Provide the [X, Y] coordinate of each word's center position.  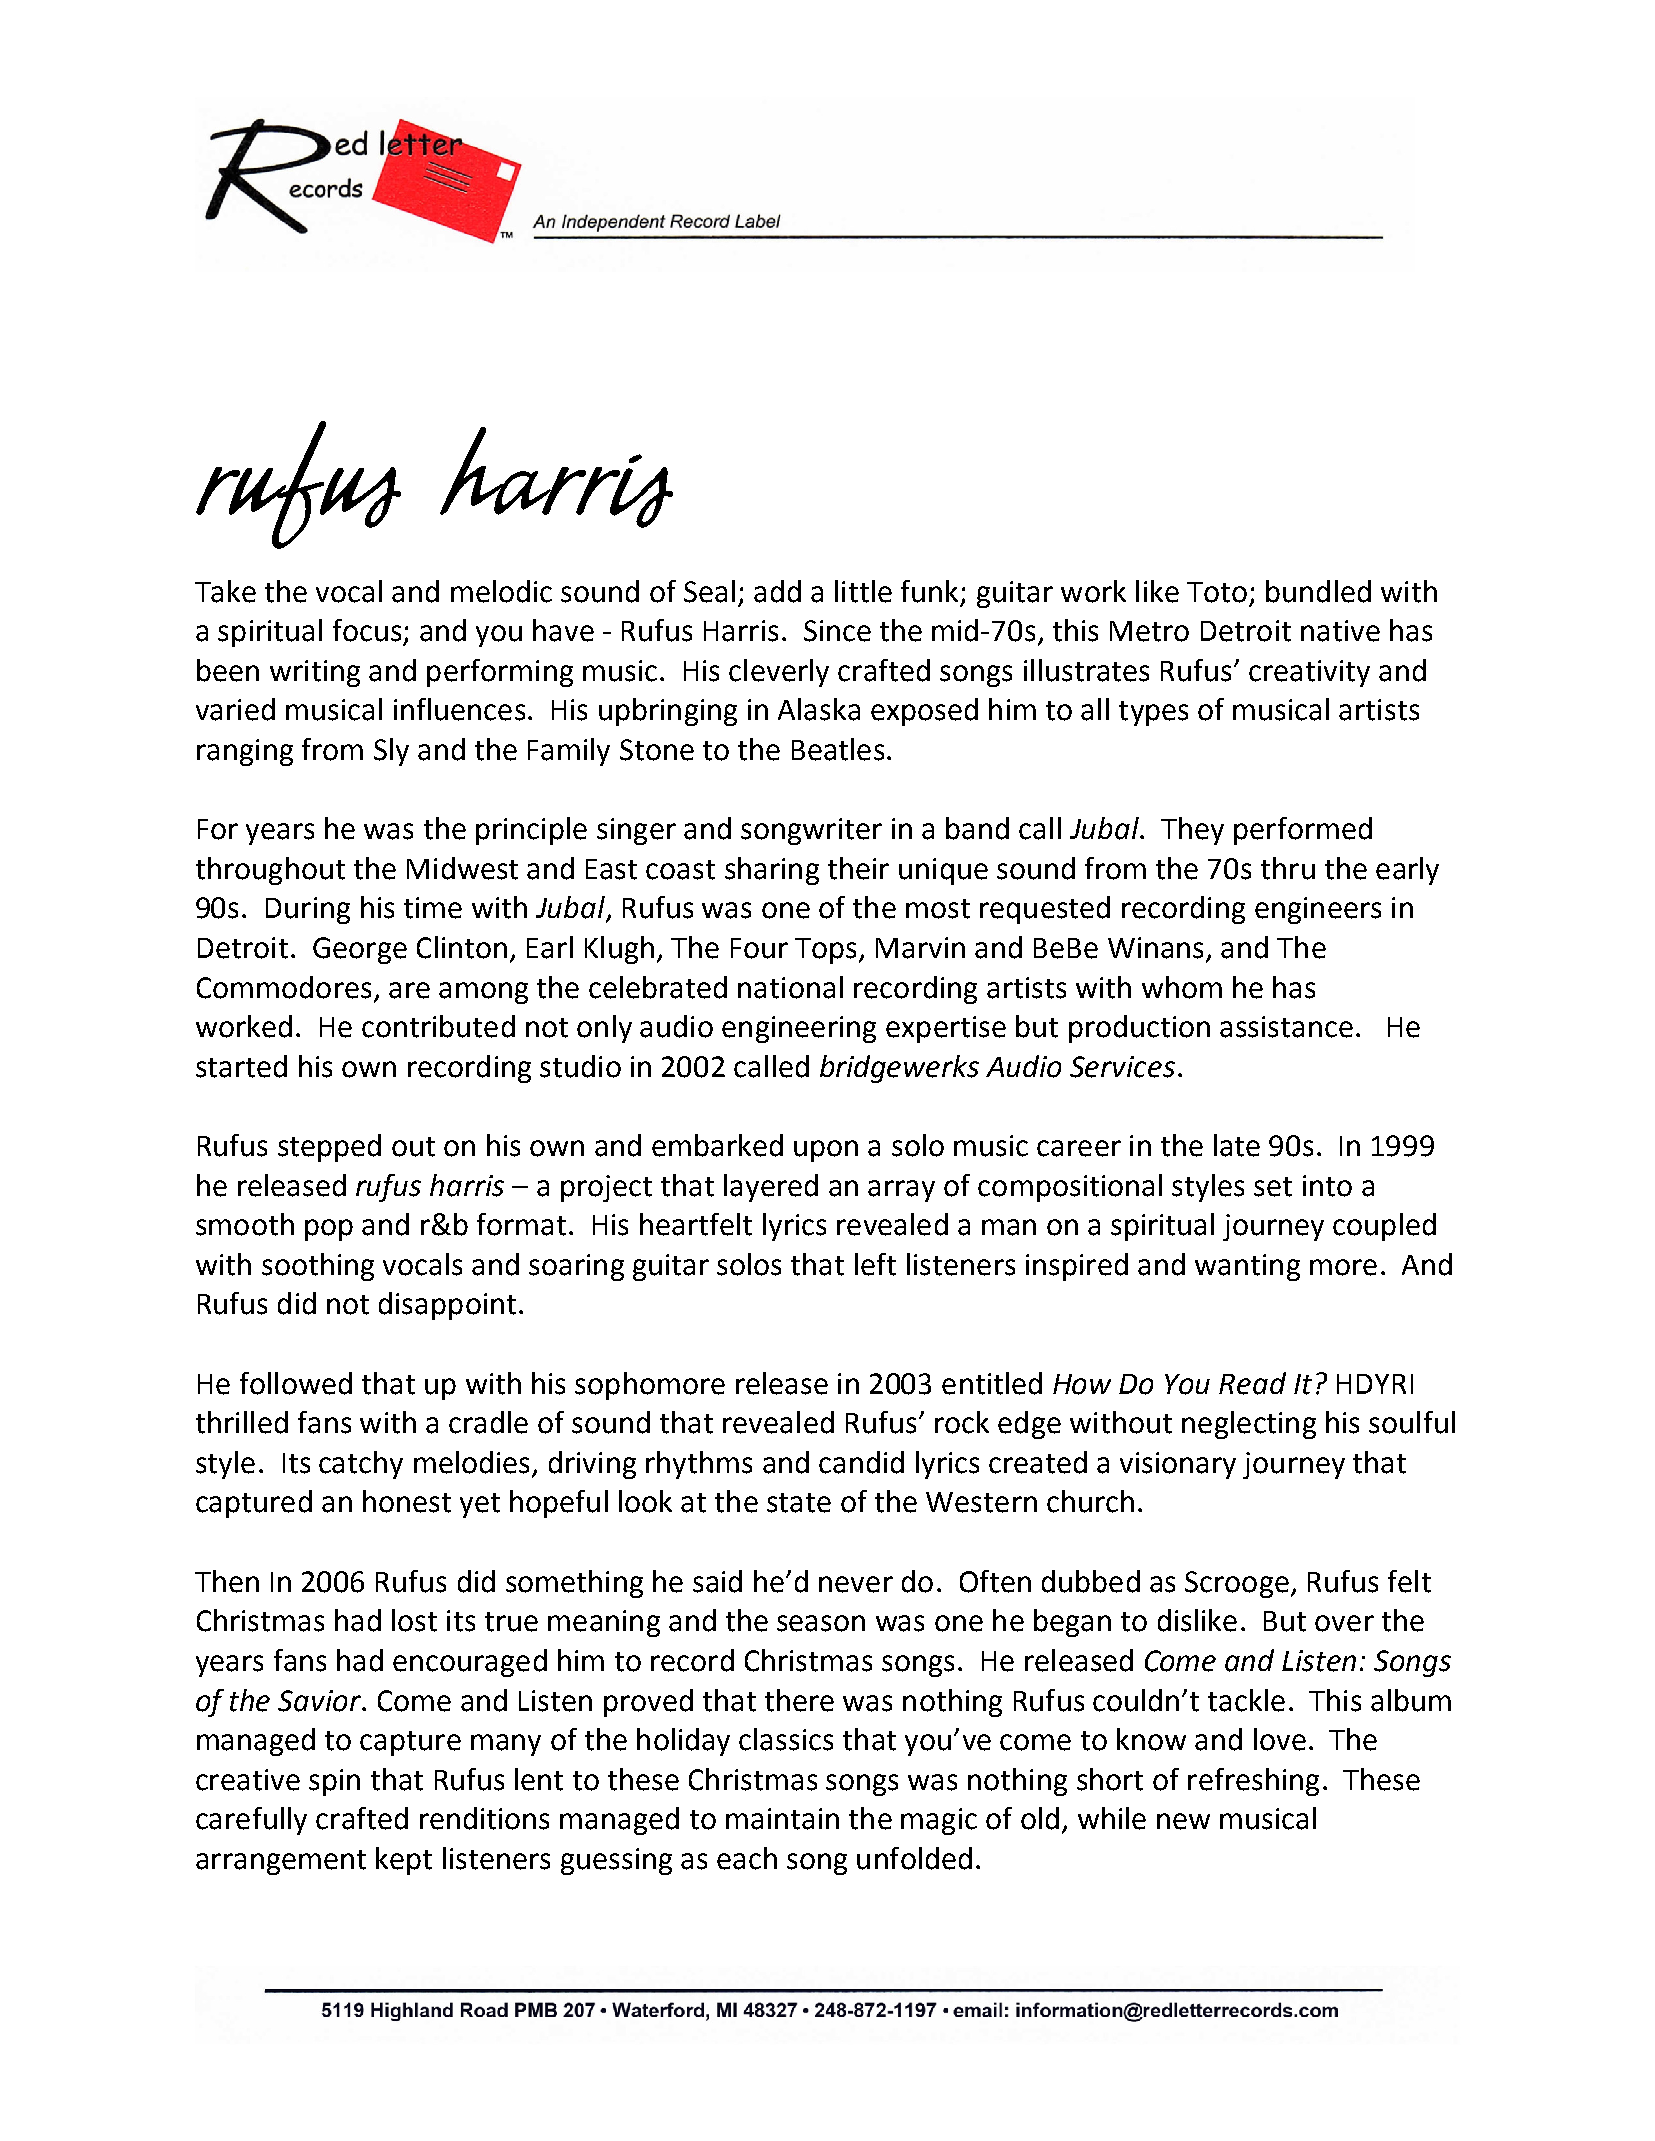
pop [329, 1230]
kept [404, 1861]
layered [771, 1188]
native [1340, 631]
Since [837, 631]
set [1273, 1187]
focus [367, 630]
